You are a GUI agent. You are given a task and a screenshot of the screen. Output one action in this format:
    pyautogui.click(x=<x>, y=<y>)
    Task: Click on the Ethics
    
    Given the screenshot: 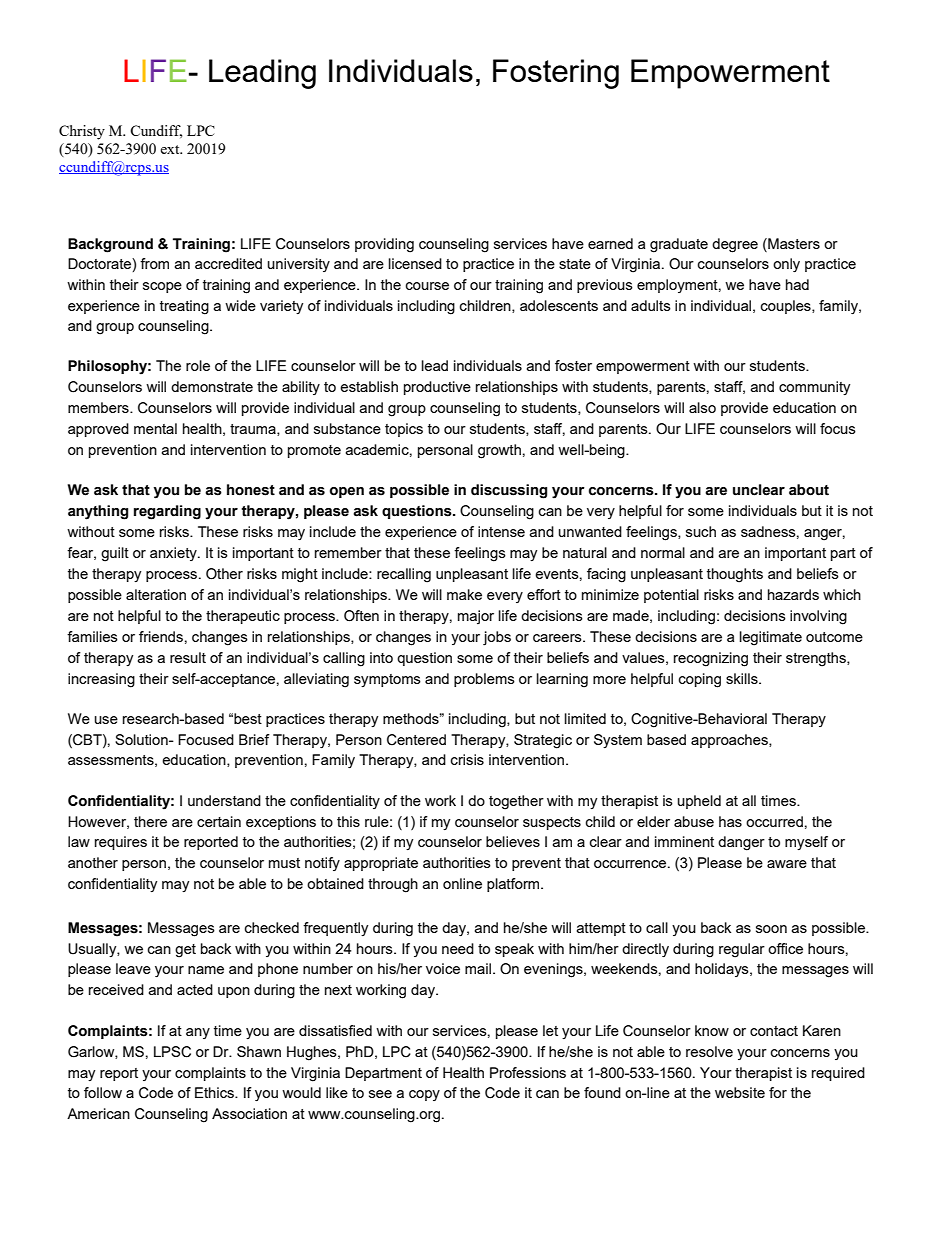 What is the action you would take?
    pyautogui.click(x=215, y=1092)
